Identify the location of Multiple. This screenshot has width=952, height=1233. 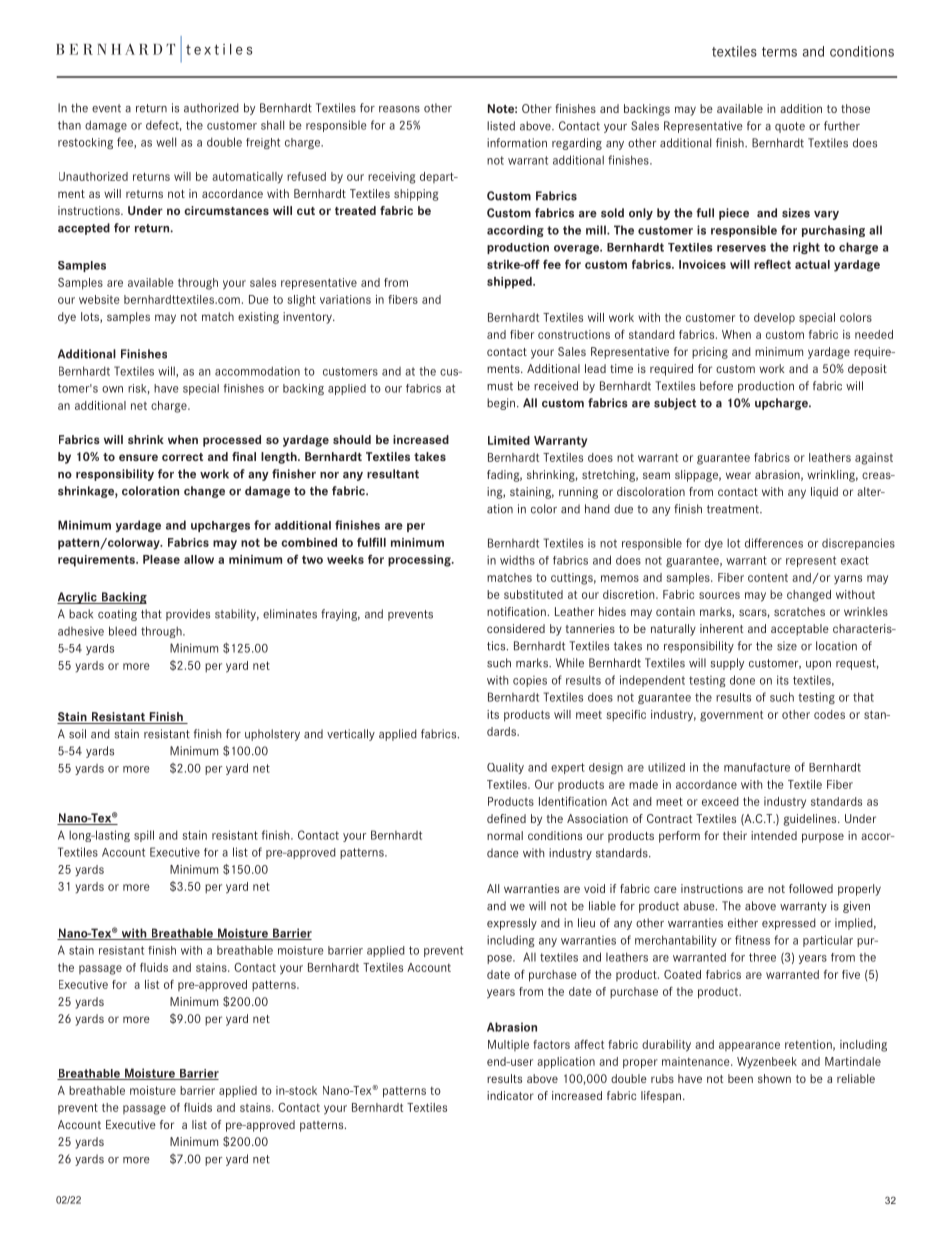
(508, 1045).
